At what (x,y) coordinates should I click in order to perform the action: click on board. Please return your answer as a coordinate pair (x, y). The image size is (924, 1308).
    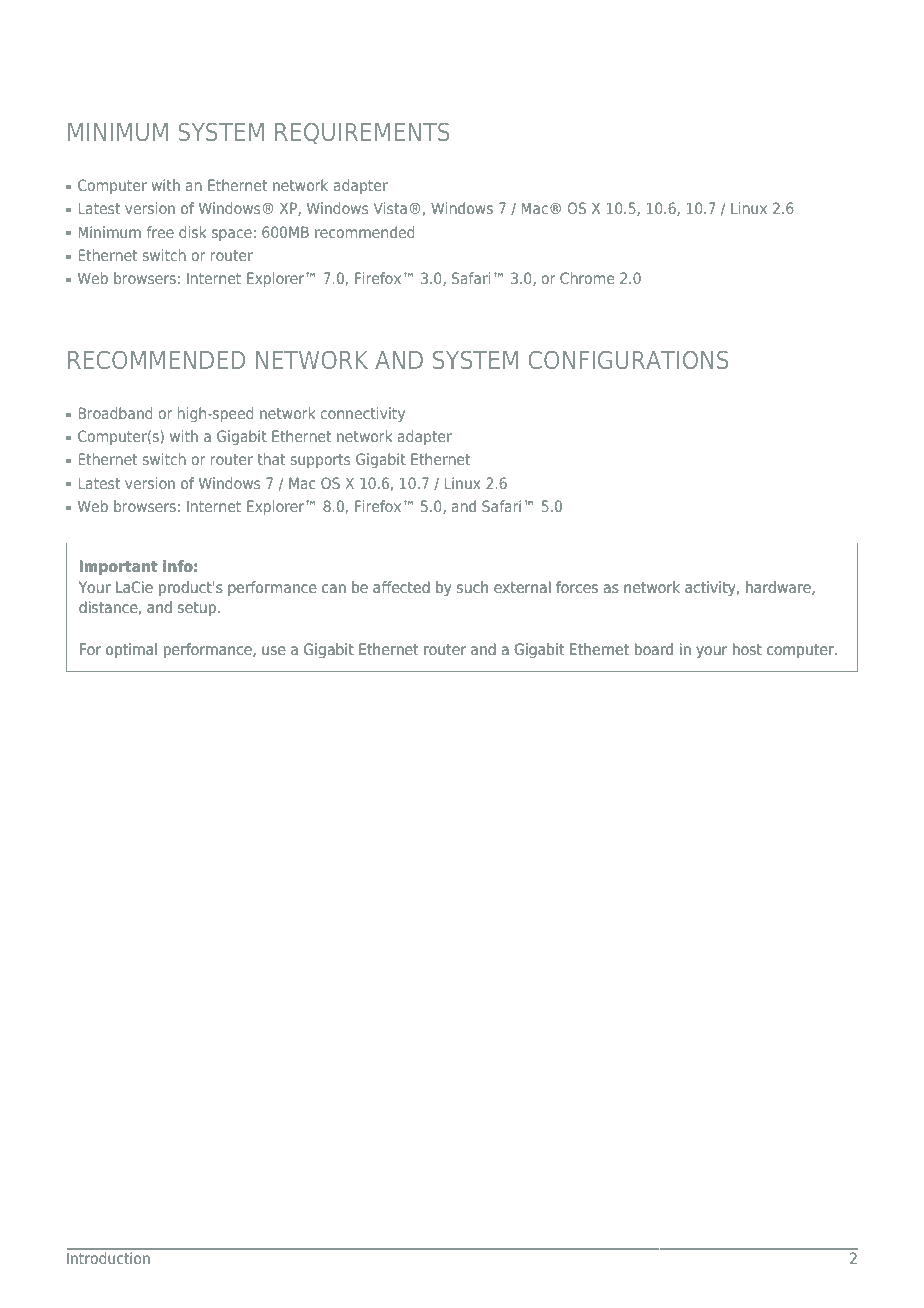
    Looking at the image, I should click on (654, 649).
